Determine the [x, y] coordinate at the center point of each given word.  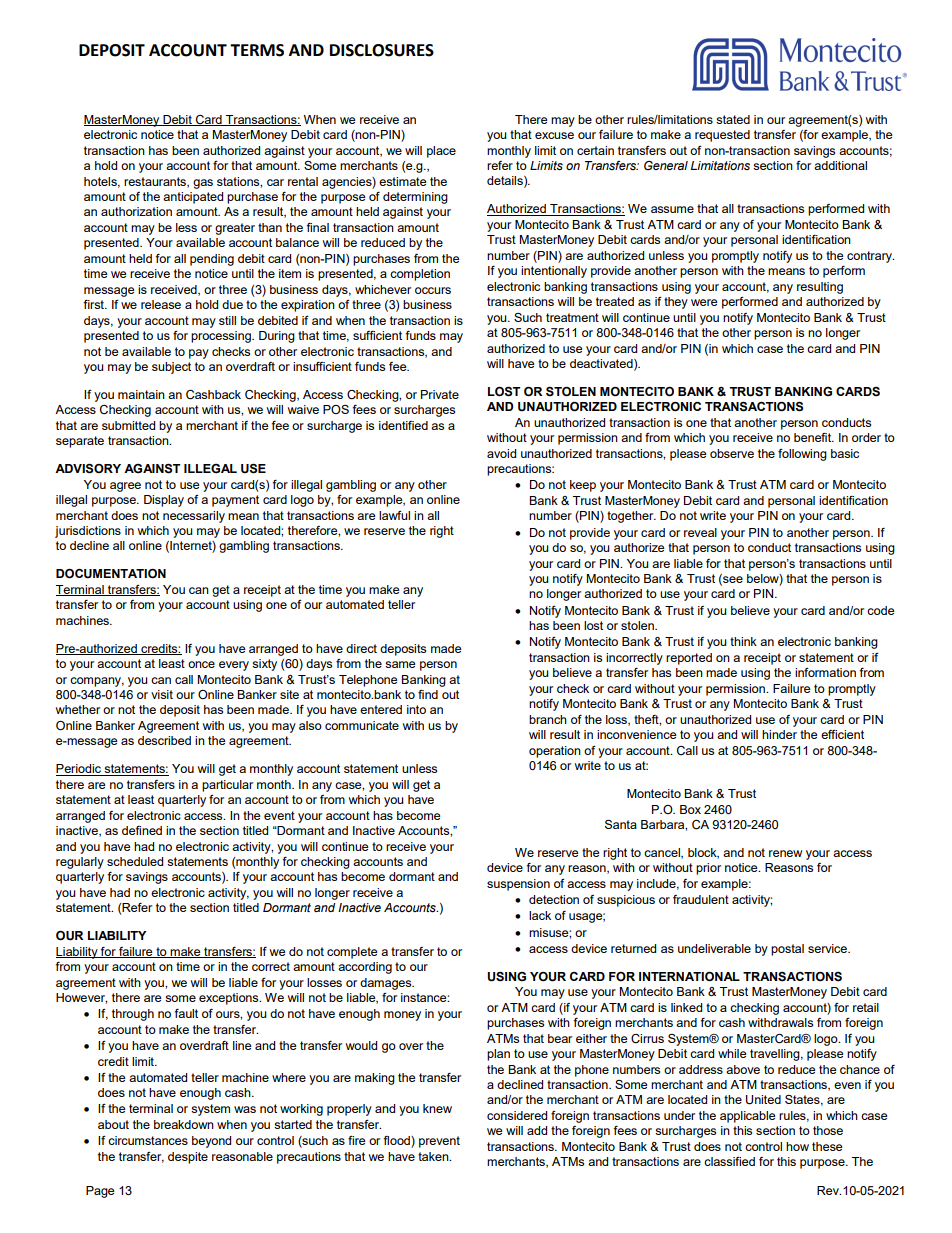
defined [142, 830]
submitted [128, 425]
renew [785, 853]
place [441, 152]
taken [434, 1156]
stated [733, 119]
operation [555, 752]
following [802, 455]
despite [188, 1158]
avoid [501, 453]
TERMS [257, 50]
